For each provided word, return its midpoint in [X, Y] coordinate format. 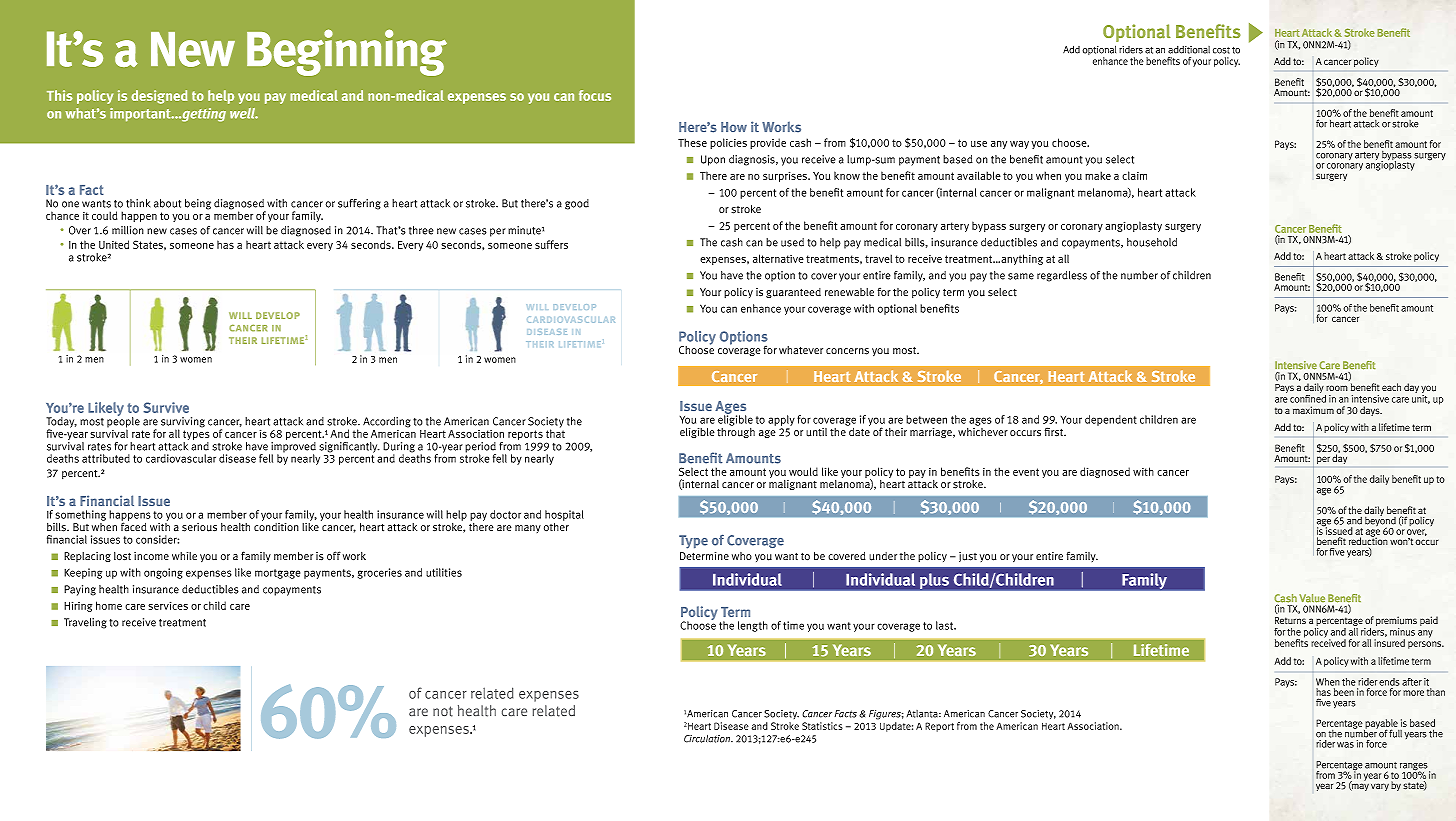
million [128, 230]
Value [1312, 598]
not [443, 711]
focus [595, 95]
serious [199, 527]
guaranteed [793, 293]
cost [1221, 50]
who [742, 556]
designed [159, 97]
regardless [1062, 276]
